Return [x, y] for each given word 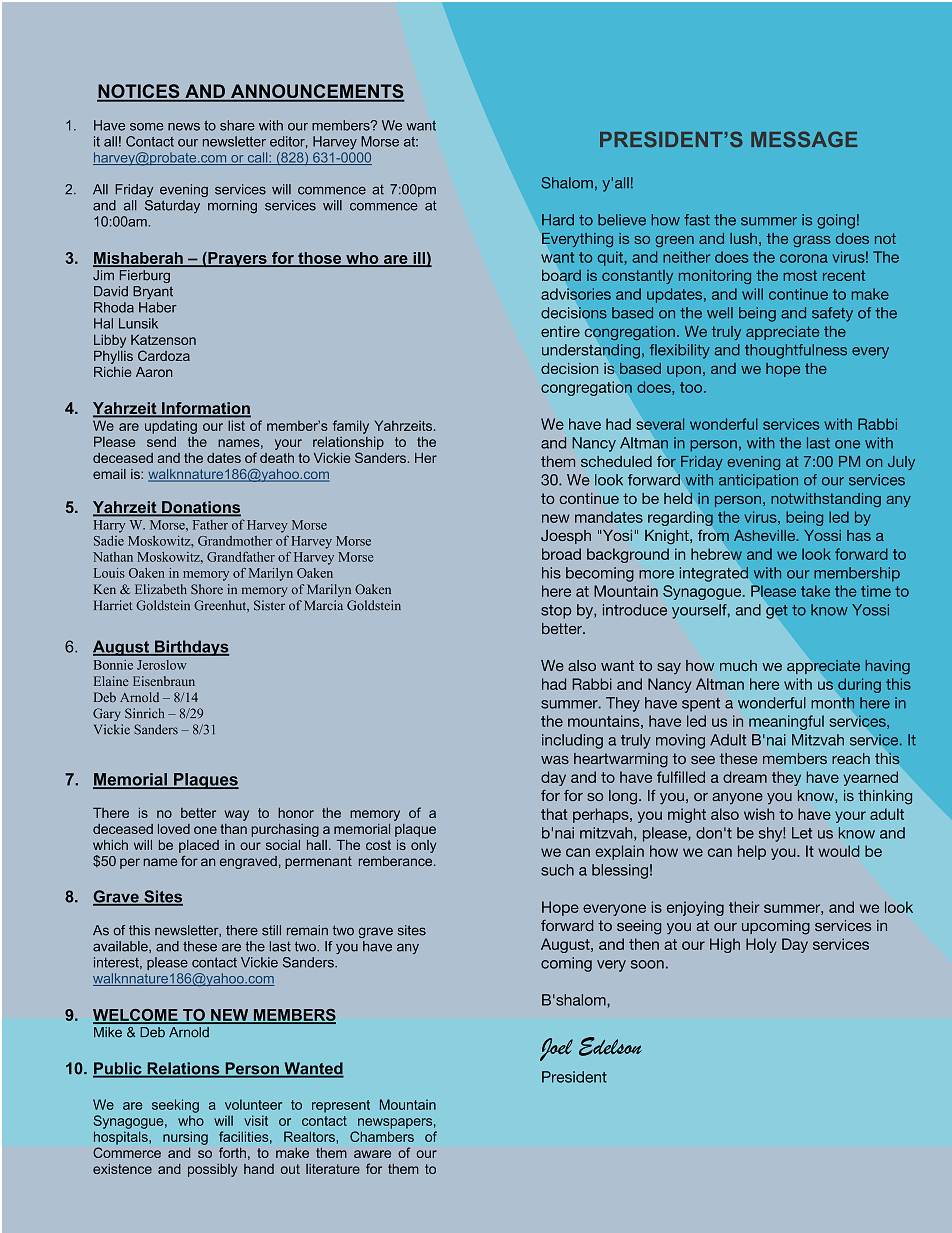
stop [556, 612]
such [557, 870]
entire [560, 331]
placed [199, 846]
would [838, 851]
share [237, 125]
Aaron [154, 372]
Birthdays [190, 648]
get [777, 612]
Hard [558, 220]
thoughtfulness [796, 351]
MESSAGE [804, 139]
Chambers [382, 1136]
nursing [185, 1138]
